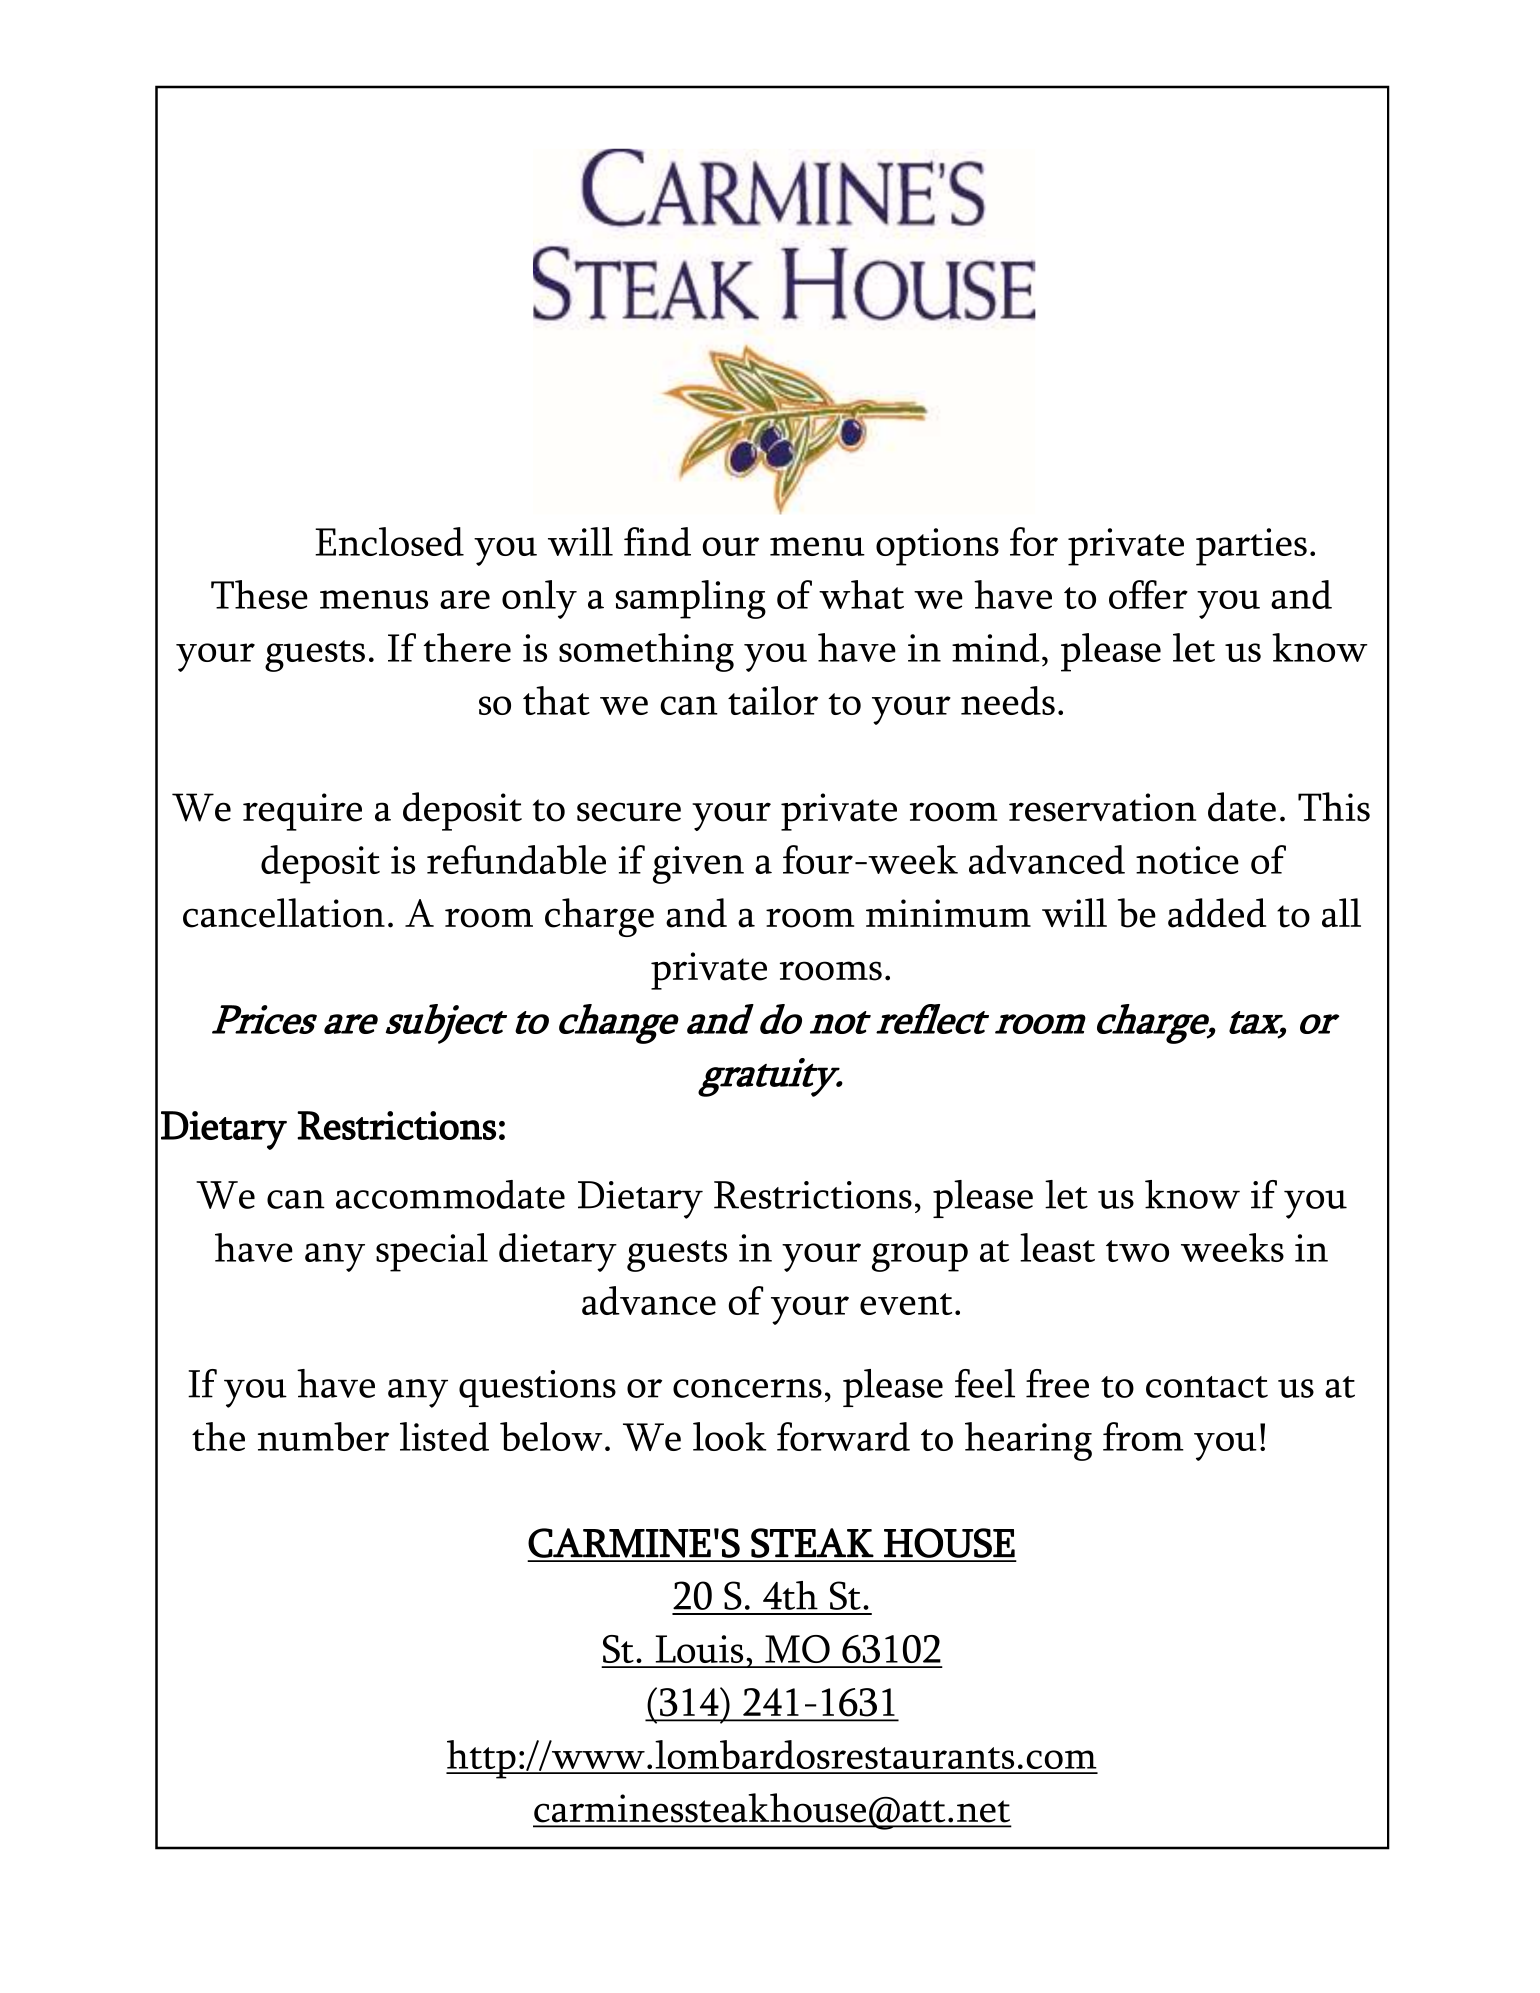  Describe the element at coordinates (444, 1436) in the image. I see `listed` at that location.
